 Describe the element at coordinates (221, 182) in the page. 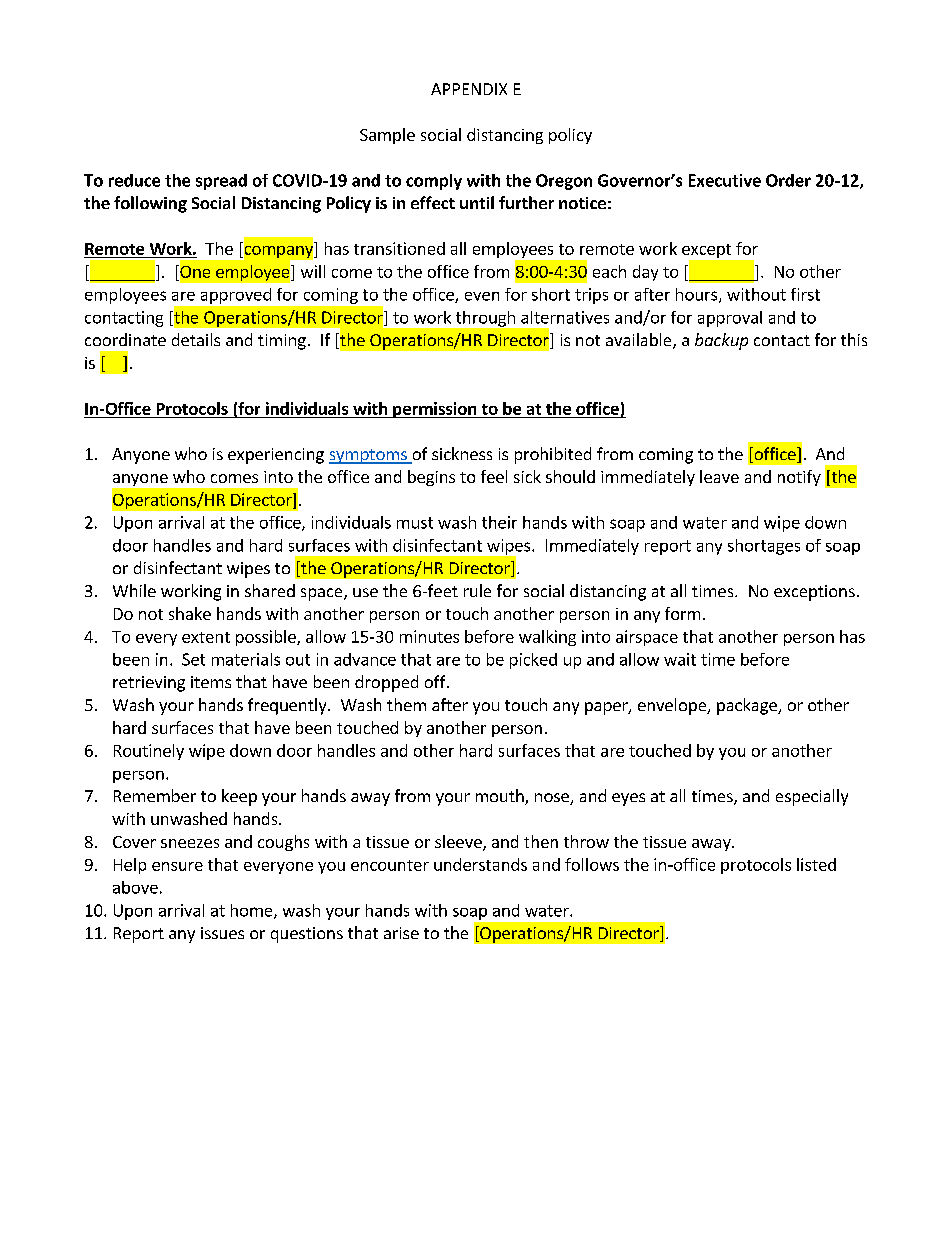

I see `spread` at that location.
